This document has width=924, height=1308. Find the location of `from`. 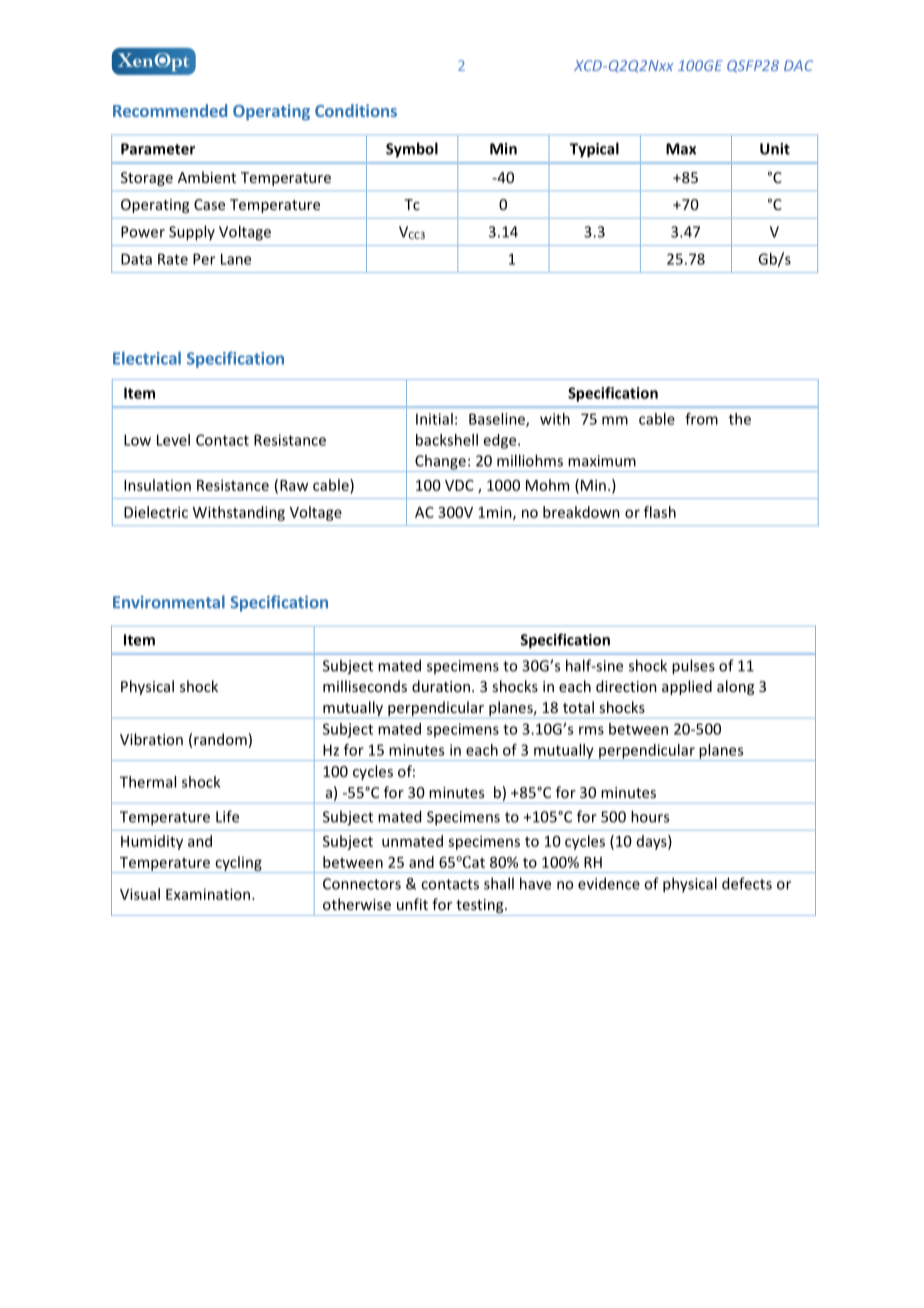

from is located at coordinates (701, 419).
